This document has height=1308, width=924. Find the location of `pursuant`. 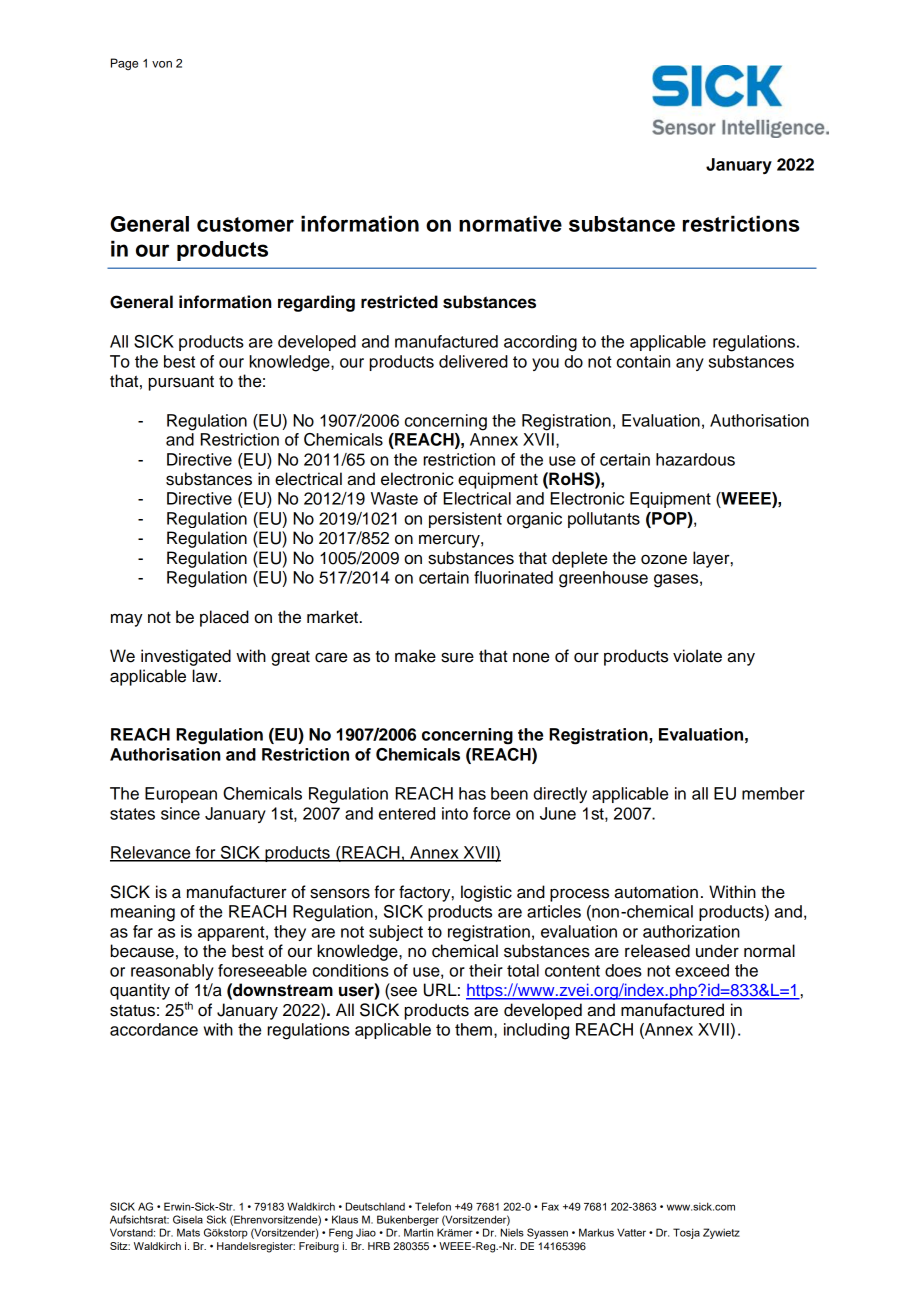

pursuant is located at coordinates (181, 383).
